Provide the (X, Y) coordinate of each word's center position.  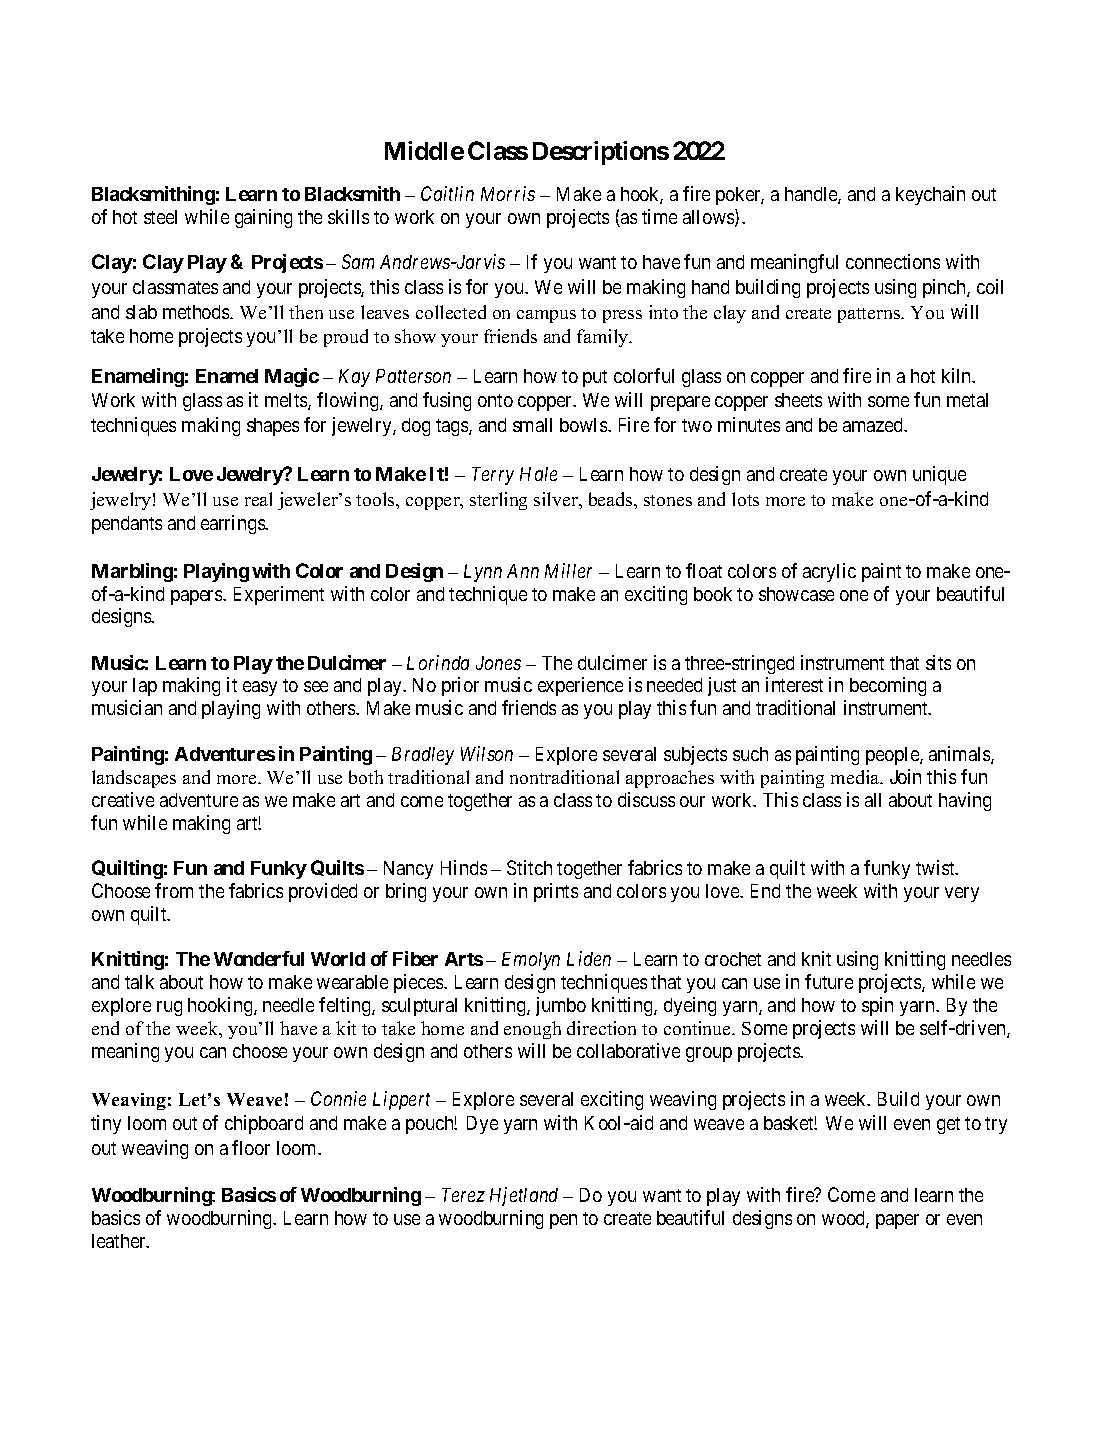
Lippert (401, 1100)
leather (120, 1241)
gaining (263, 218)
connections (893, 261)
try (996, 1125)
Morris (508, 193)
